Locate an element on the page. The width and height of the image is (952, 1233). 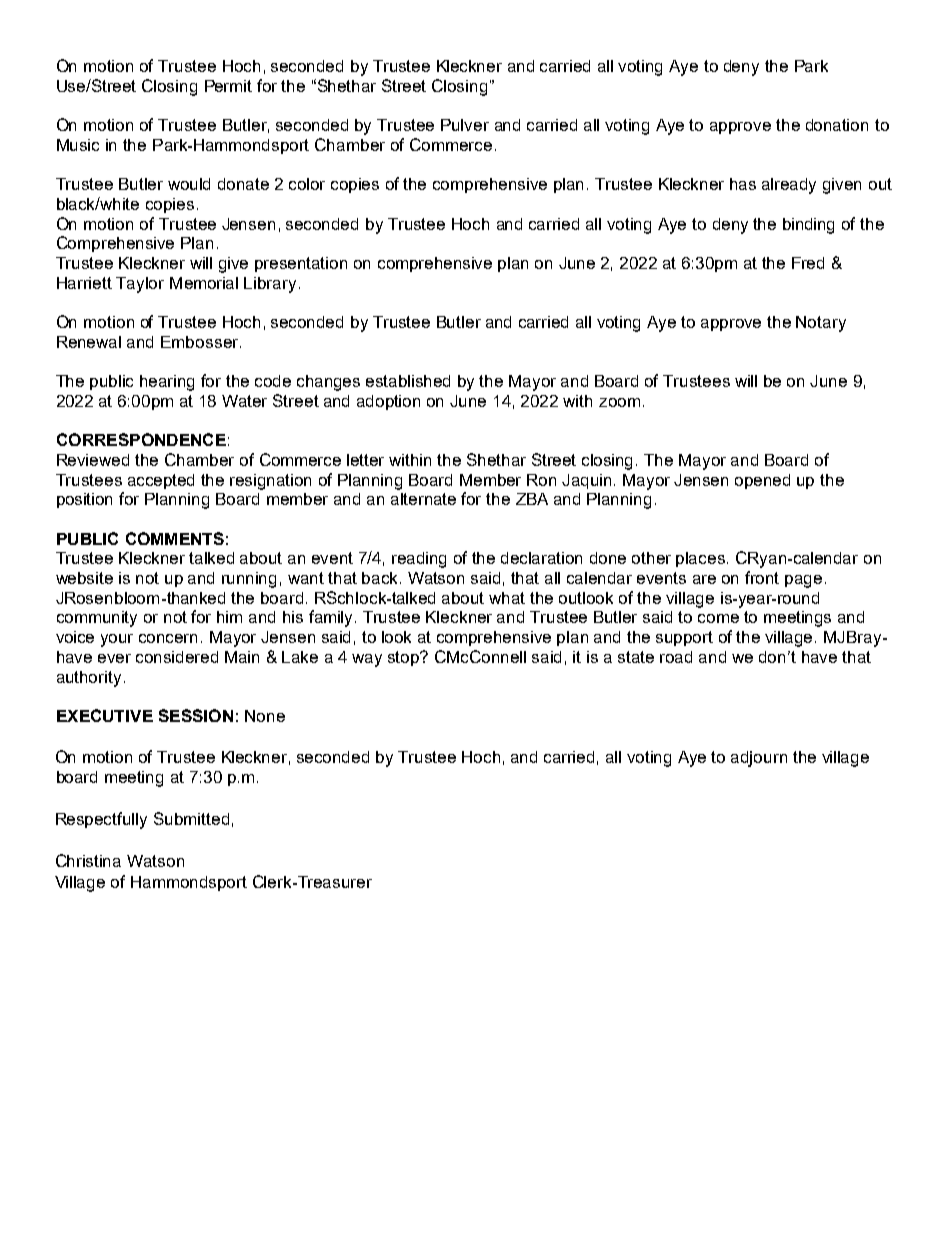
hearing is located at coordinates (167, 383).
